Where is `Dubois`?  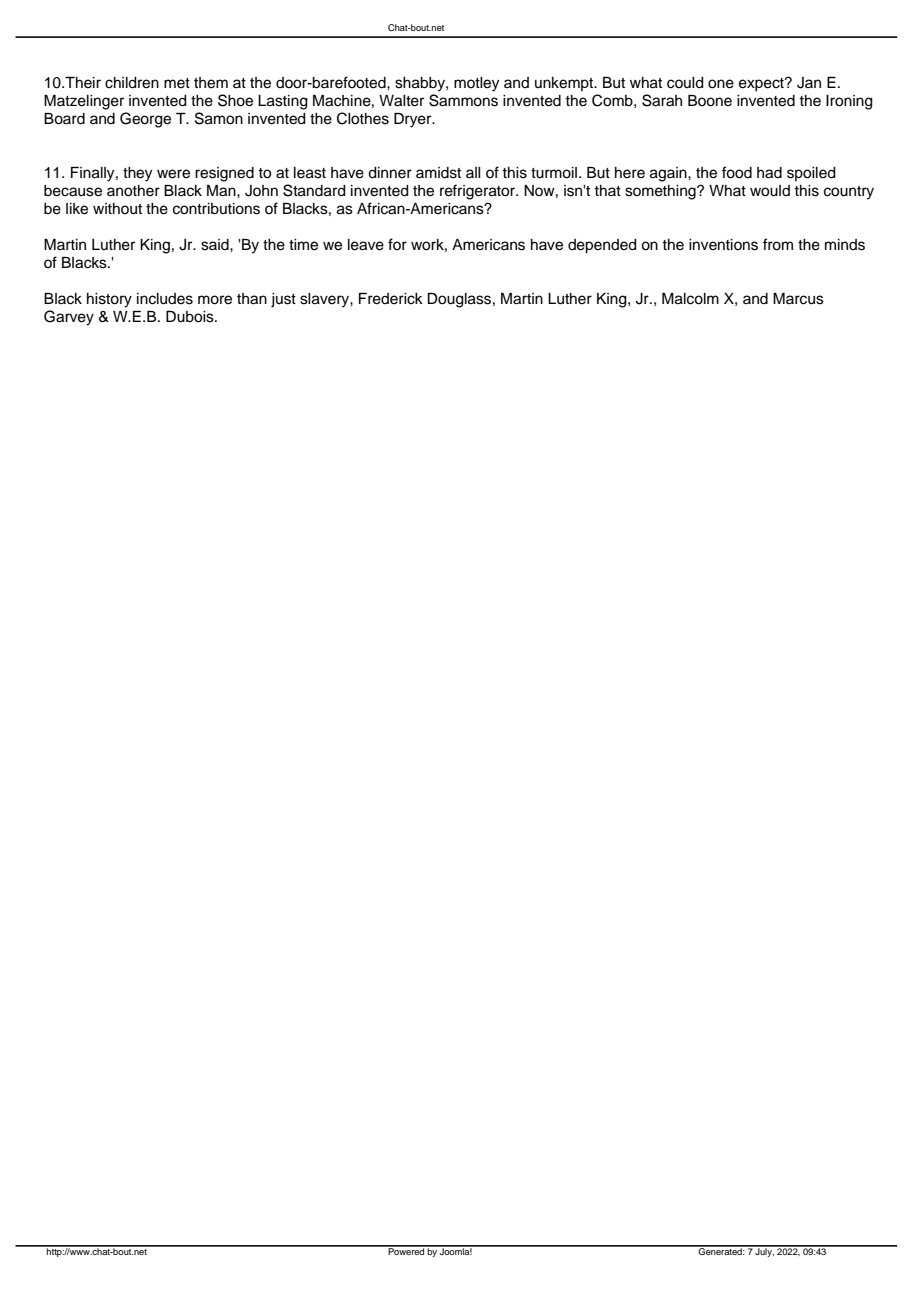 Dubois is located at coordinates (191, 317).
